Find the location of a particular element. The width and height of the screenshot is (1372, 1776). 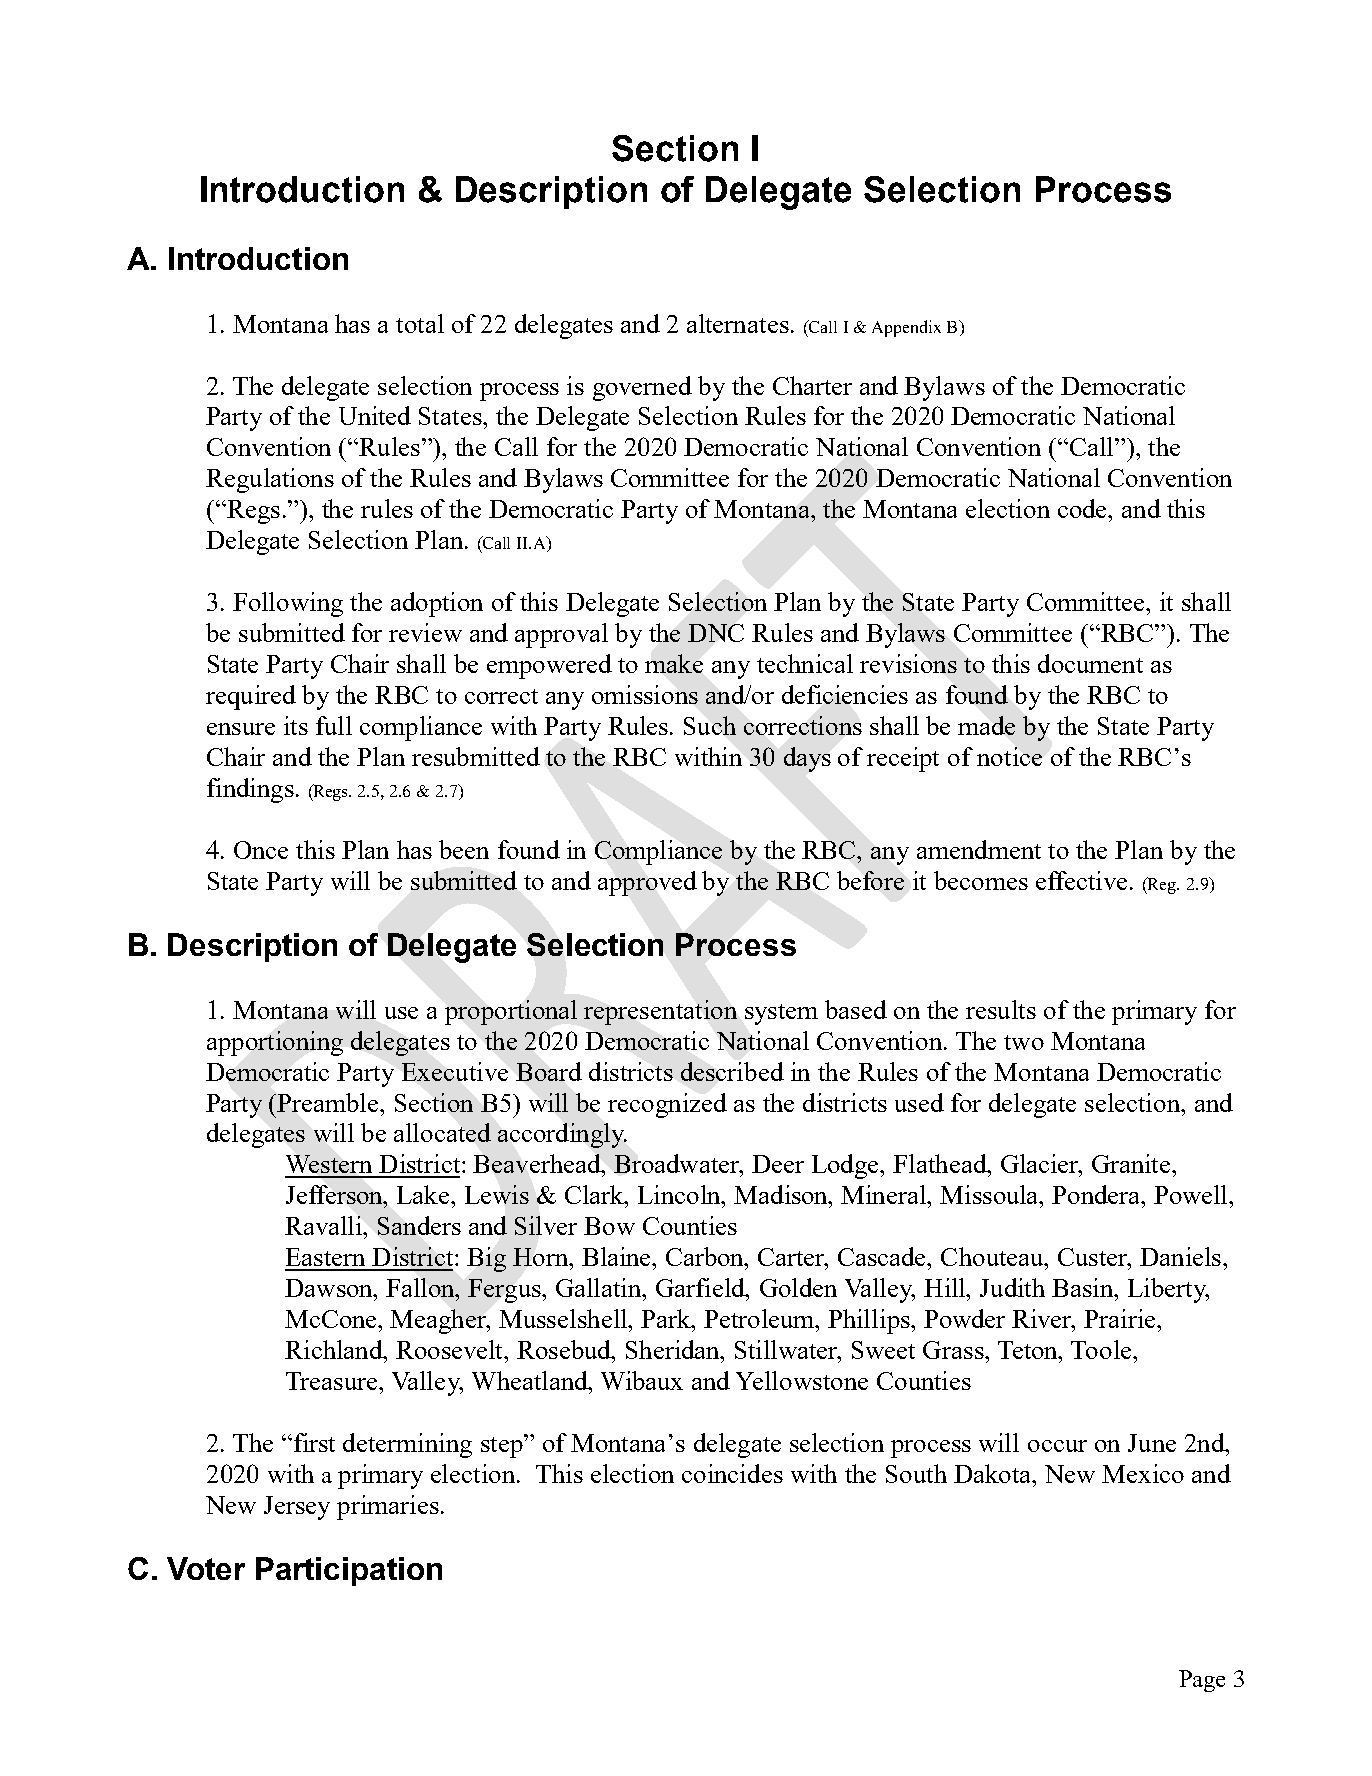

Prairie is located at coordinates (1121, 1318).
